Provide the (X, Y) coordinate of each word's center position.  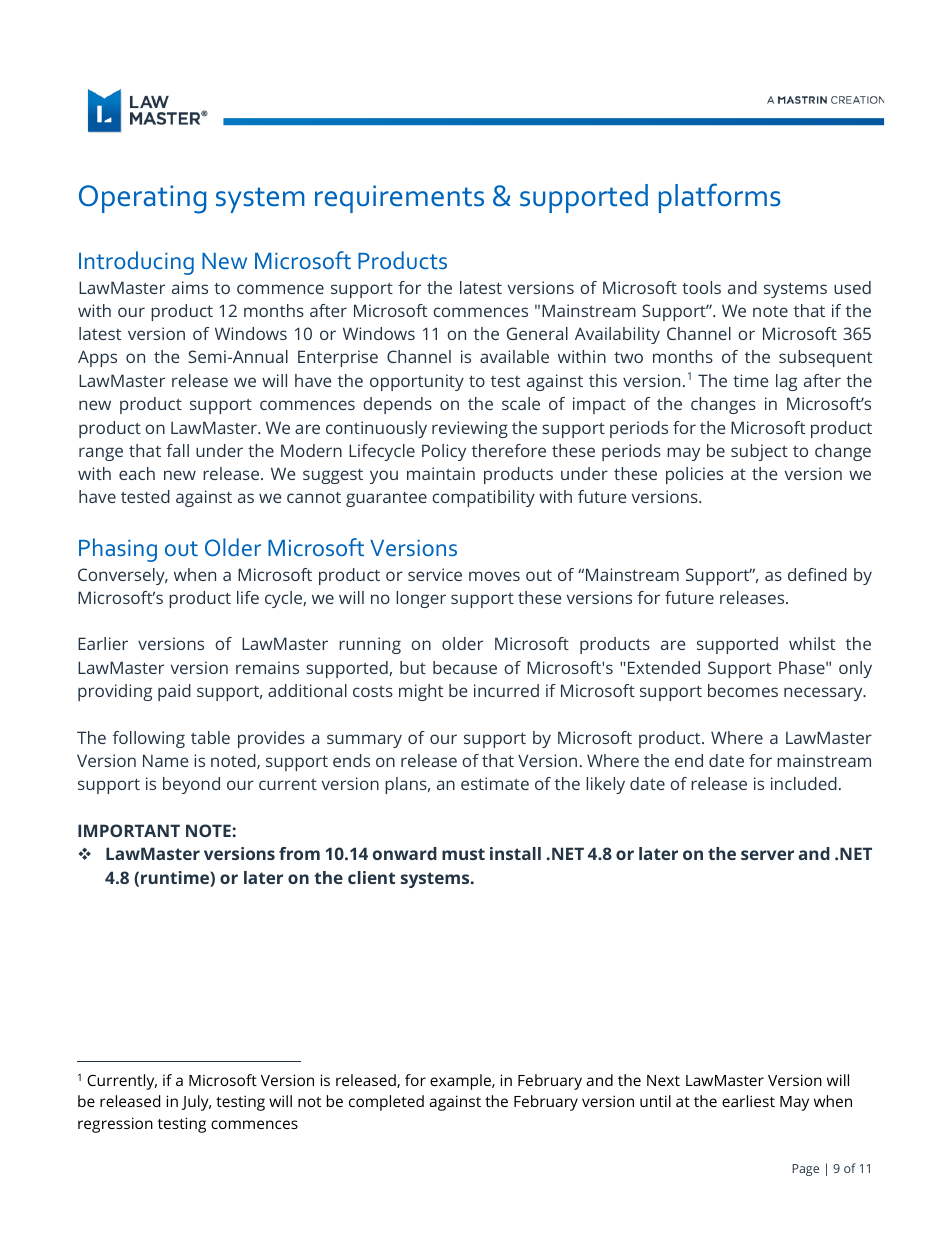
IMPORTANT (129, 830)
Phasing (118, 550)
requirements (399, 199)
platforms (719, 198)
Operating (142, 199)
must (463, 854)
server (767, 855)
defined (817, 574)
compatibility (483, 498)
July (196, 1103)
